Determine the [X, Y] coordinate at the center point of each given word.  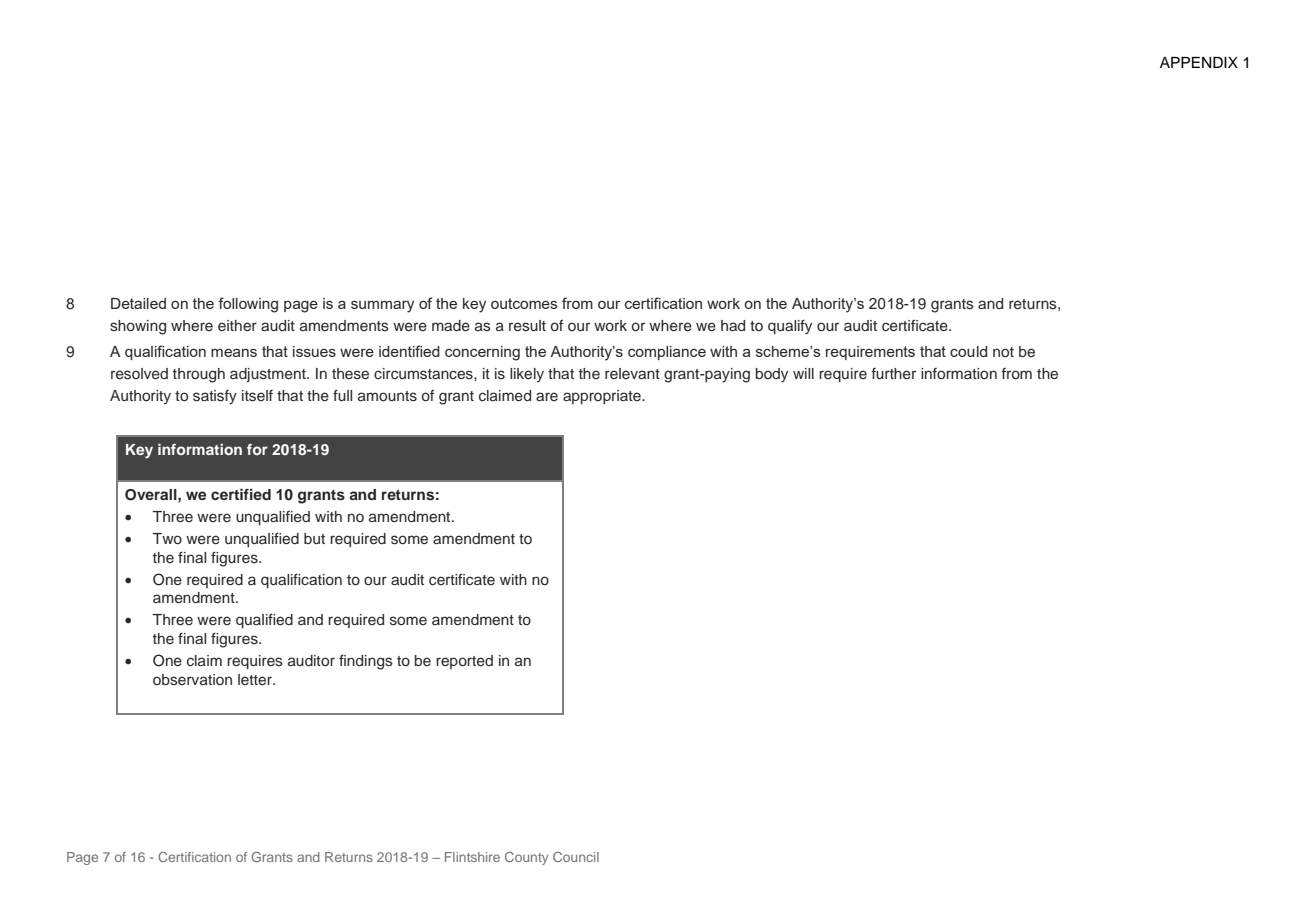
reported [464, 662]
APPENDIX [1199, 62]
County [526, 858]
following [248, 305]
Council [576, 857]
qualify [790, 327]
